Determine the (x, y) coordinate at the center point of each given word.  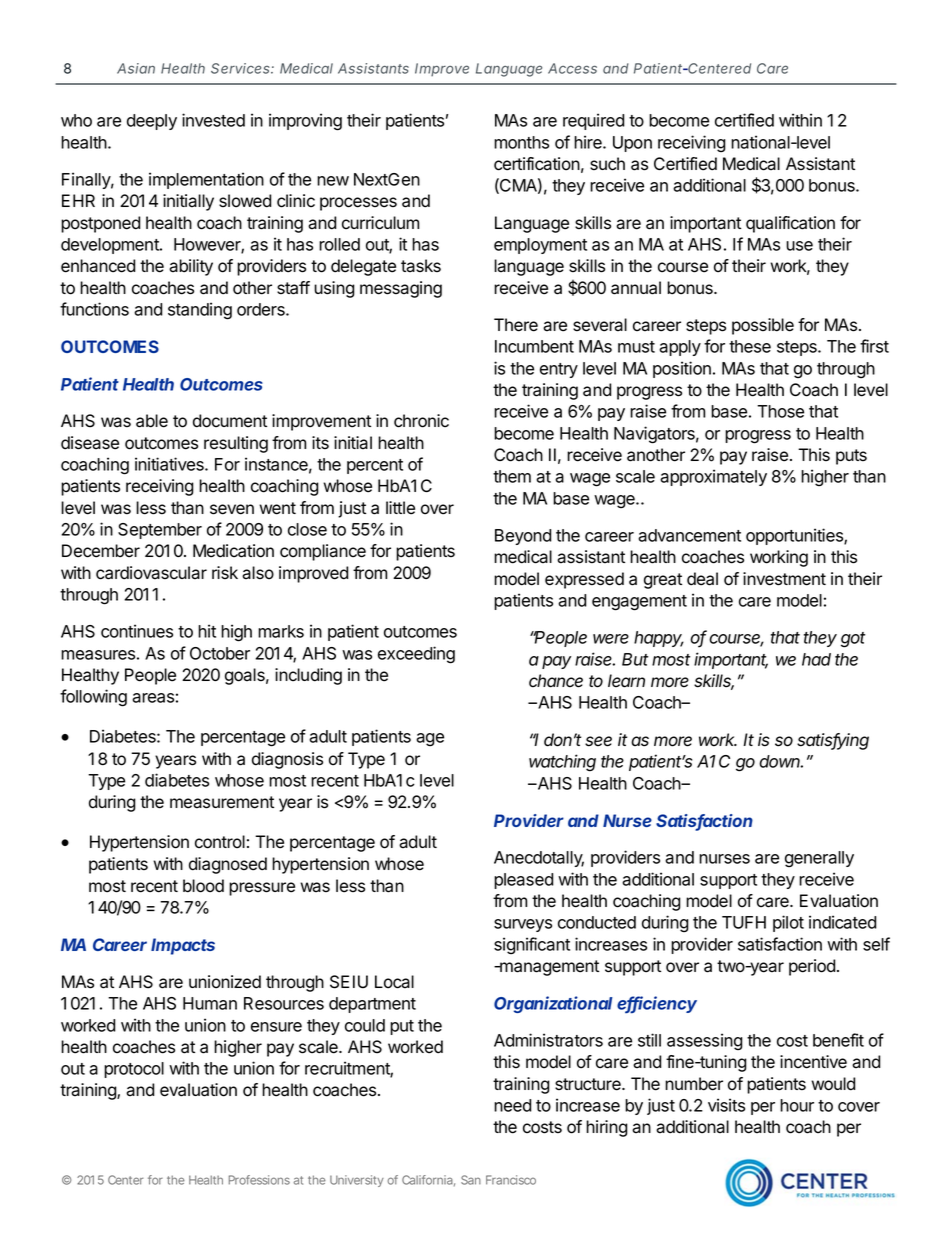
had (816, 659)
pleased (524, 881)
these (750, 346)
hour (797, 1105)
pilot (788, 923)
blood (203, 886)
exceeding (416, 655)
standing (200, 311)
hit (207, 631)
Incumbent (534, 346)
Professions (259, 1180)
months (521, 142)
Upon (632, 144)
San (471, 1180)
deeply (152, 122)
